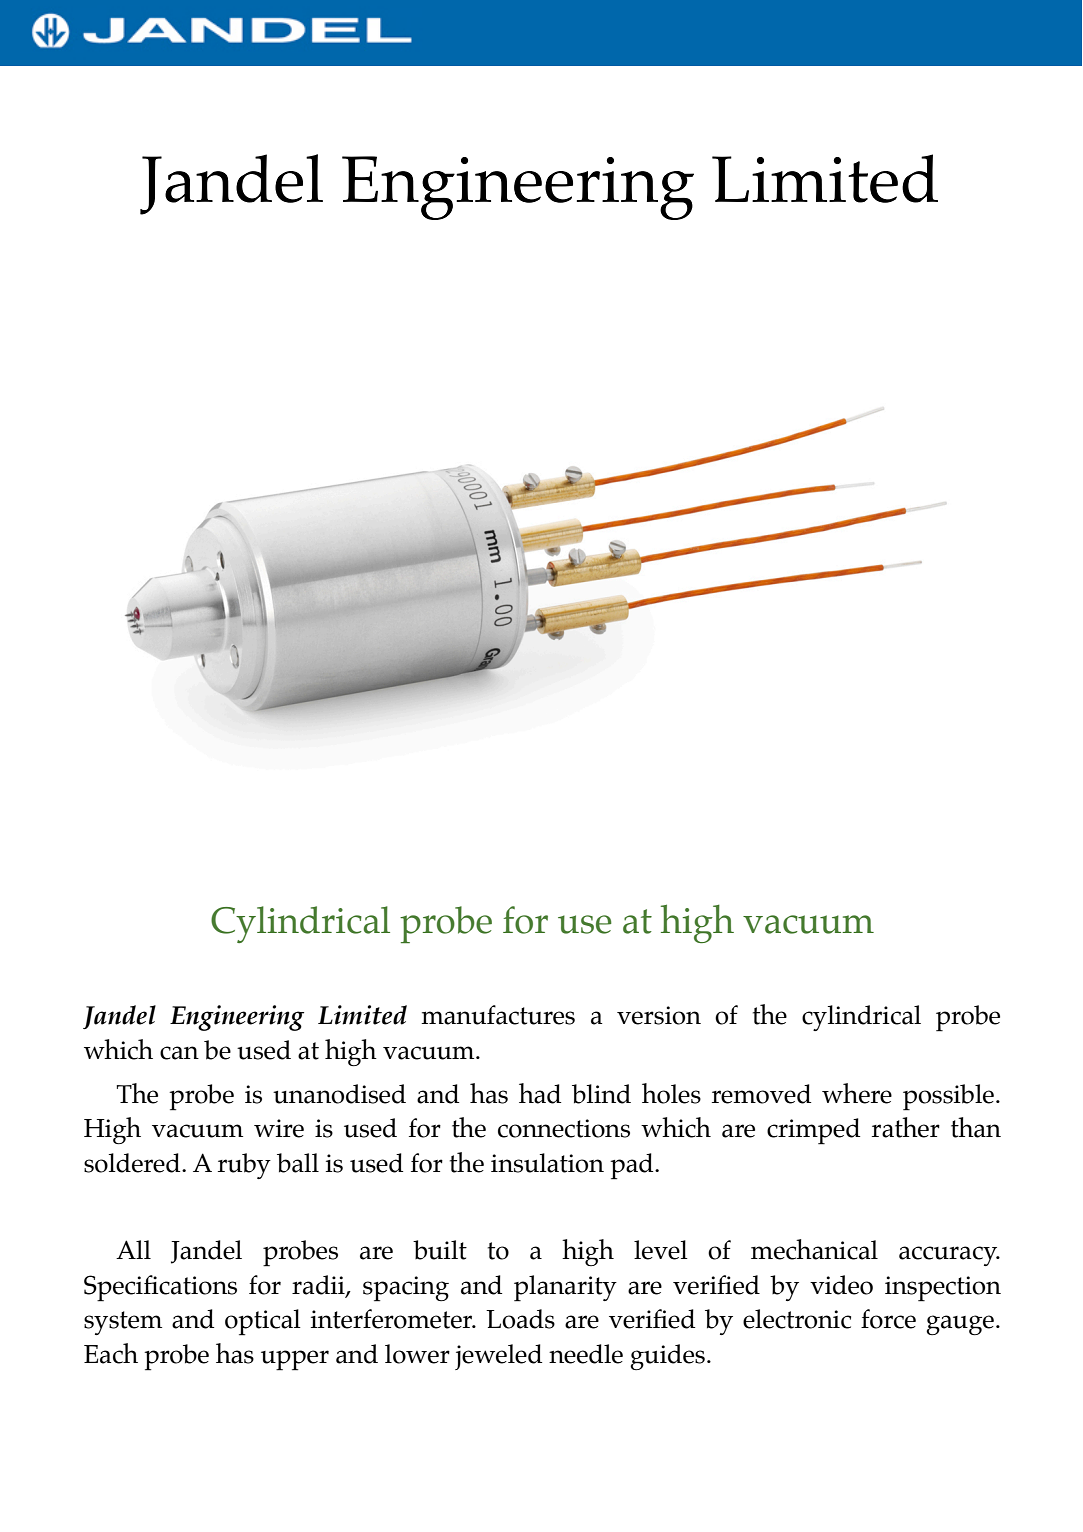  I want to click on wire, so click(279, 1128).
